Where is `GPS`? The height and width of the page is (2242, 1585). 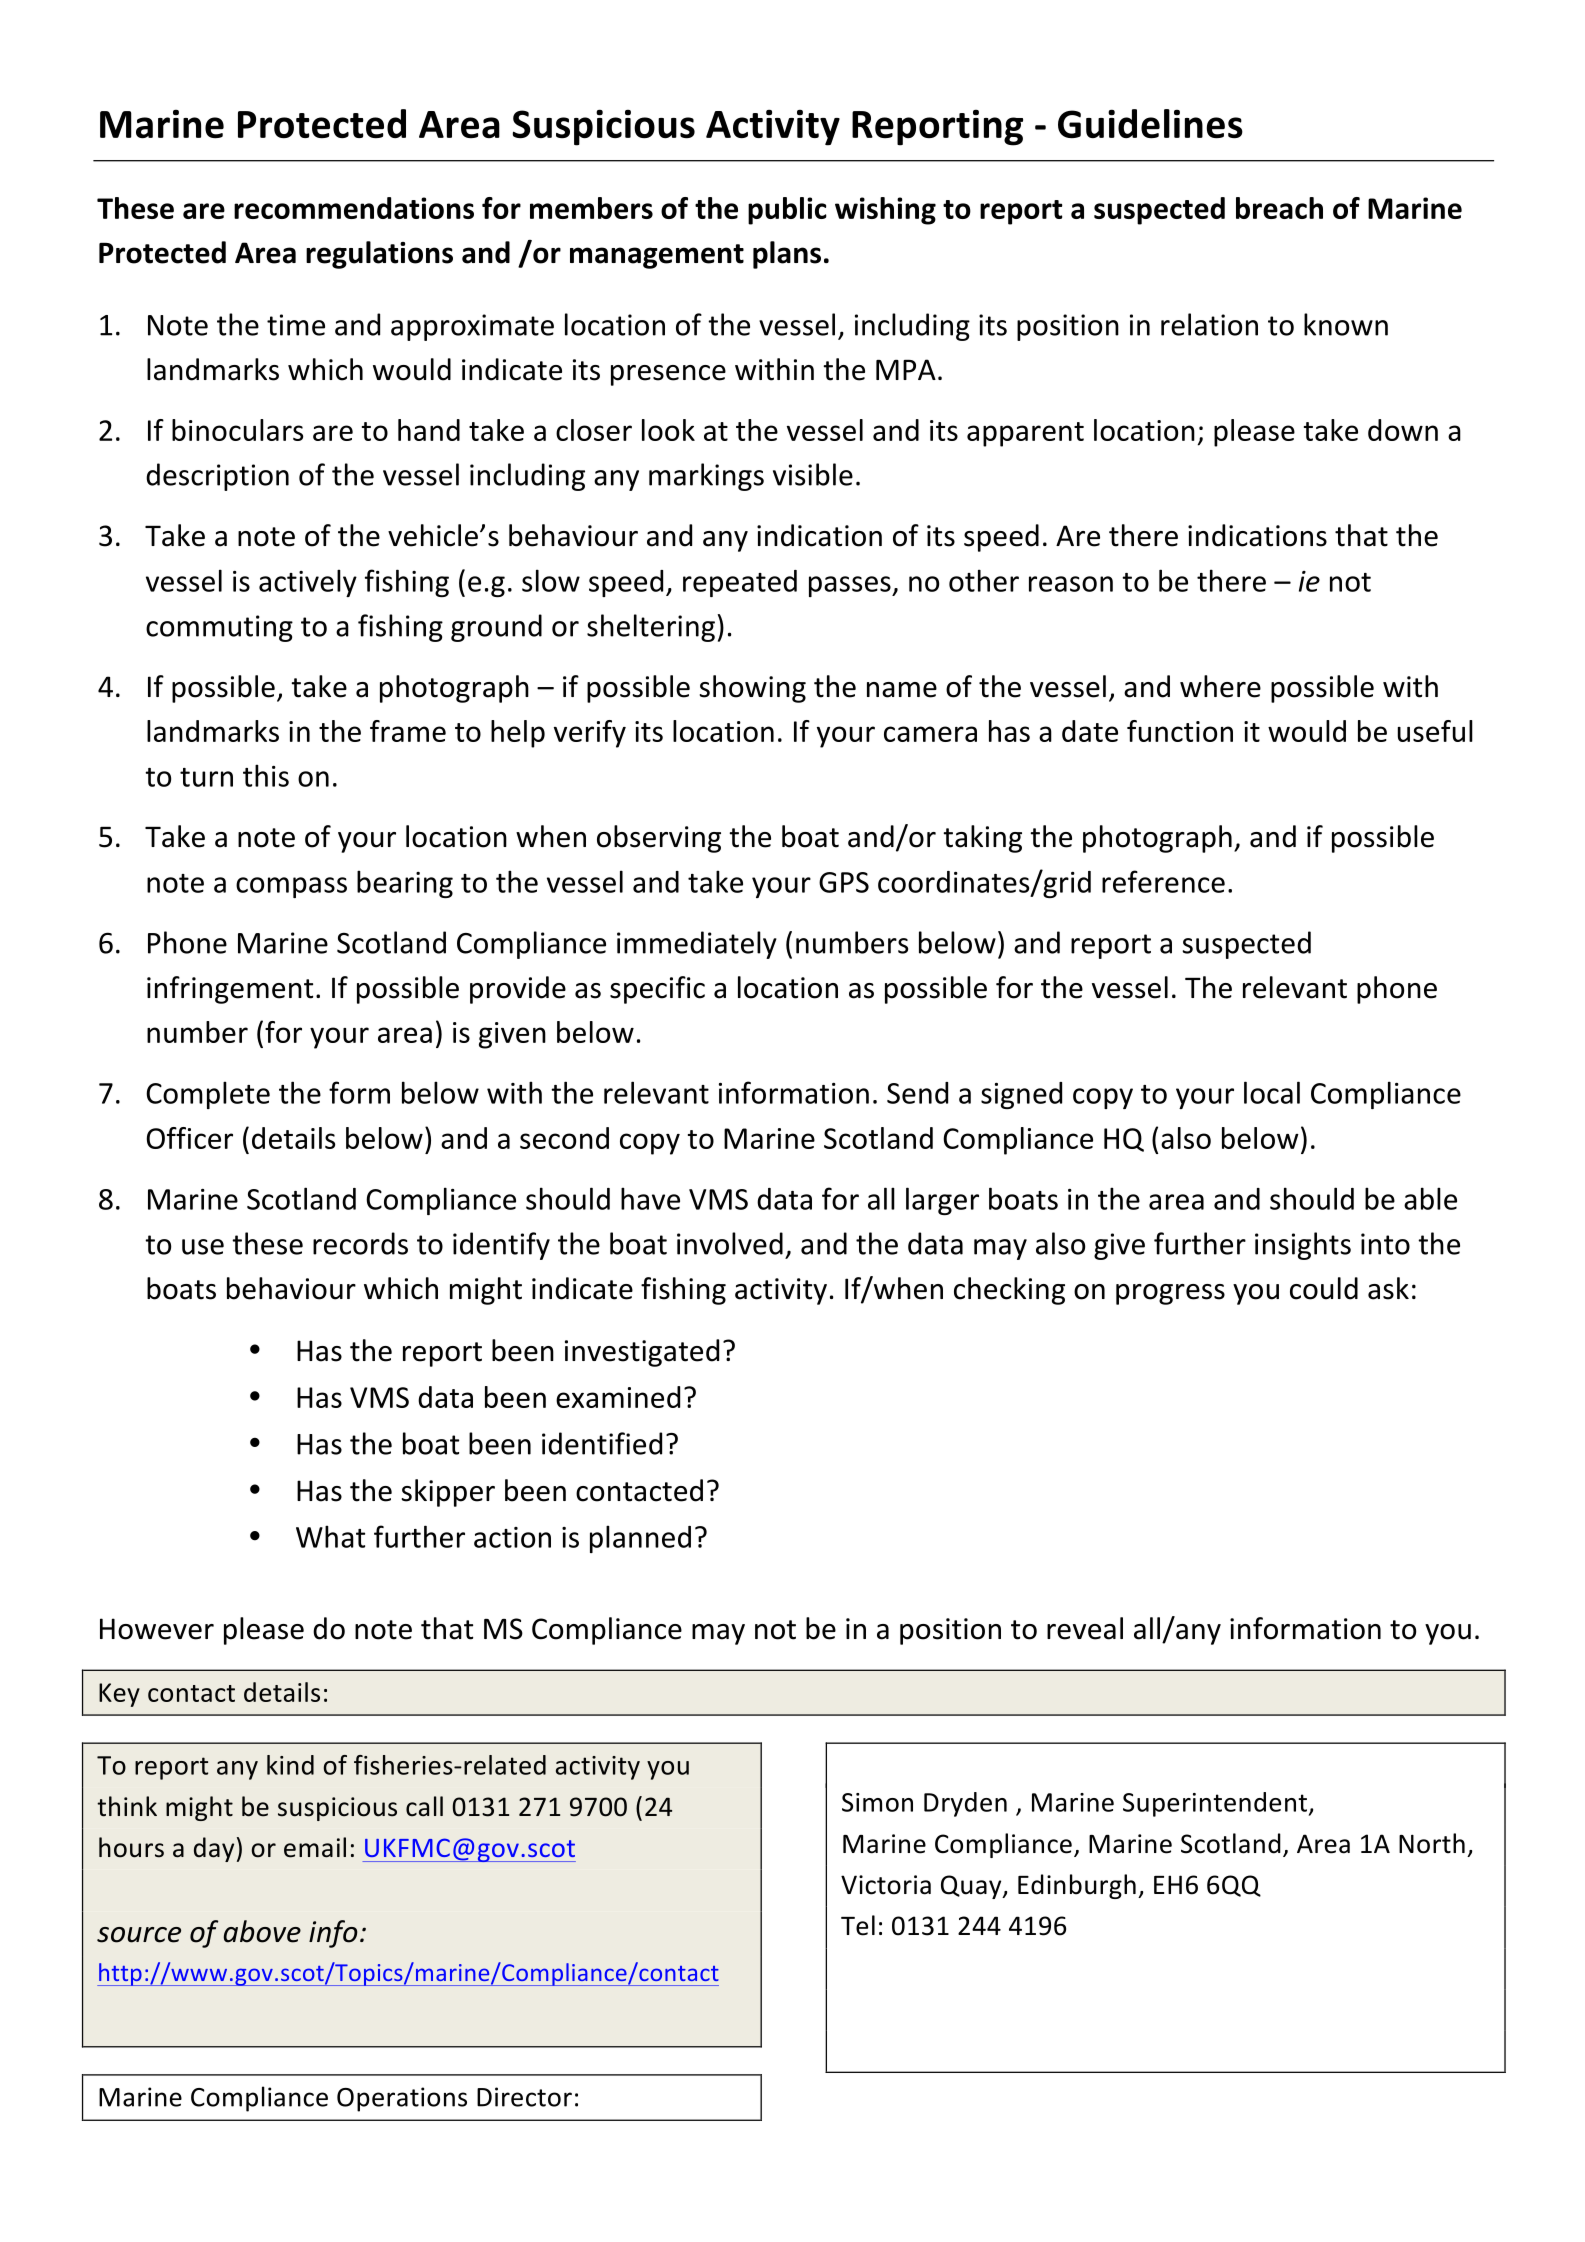
GPS is located at coordinates (844, 882).
